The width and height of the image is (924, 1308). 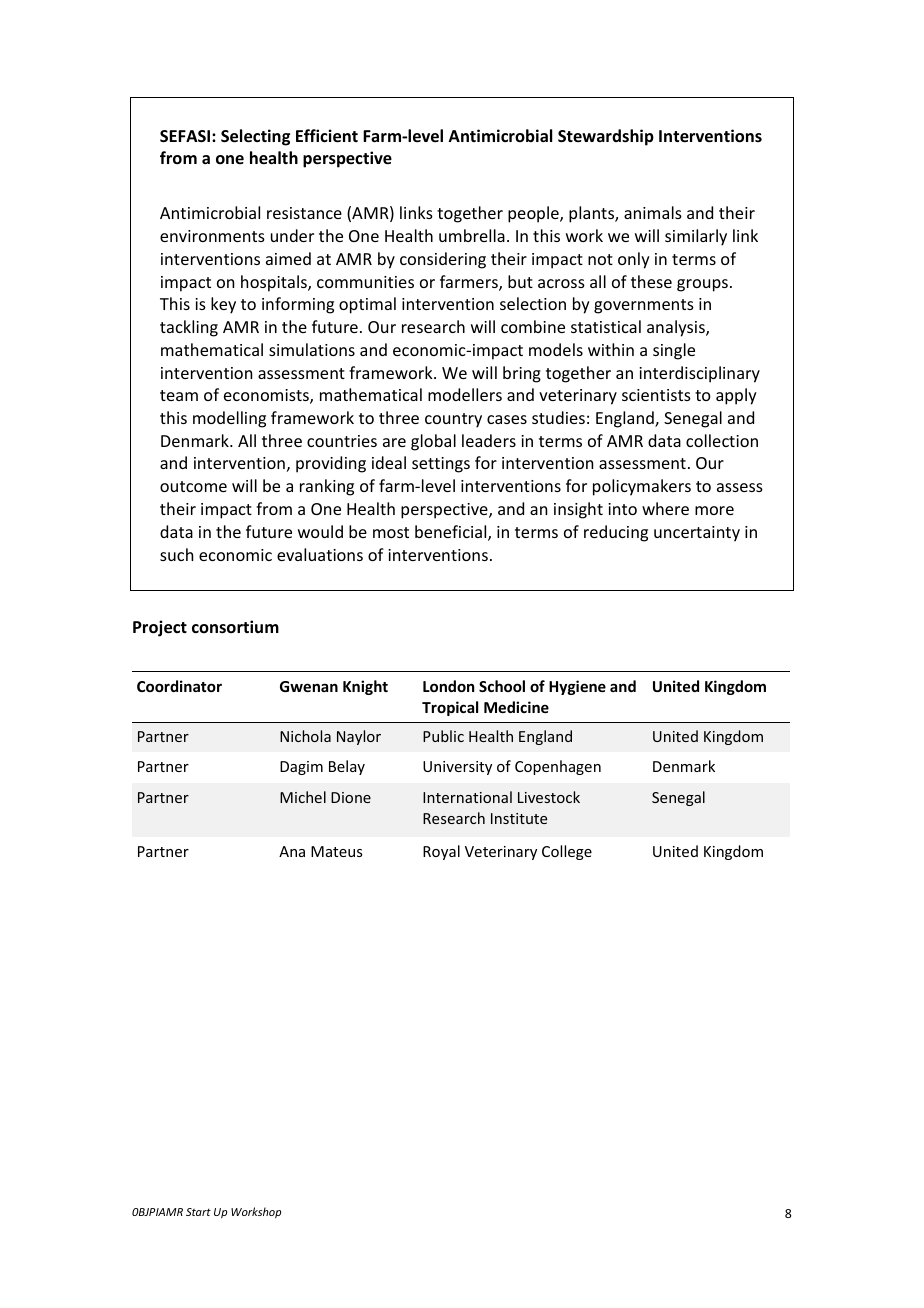 What do you see at coordinates (452, 533) in the image?
I see `beneficial` at bounding box center [452, 533].
